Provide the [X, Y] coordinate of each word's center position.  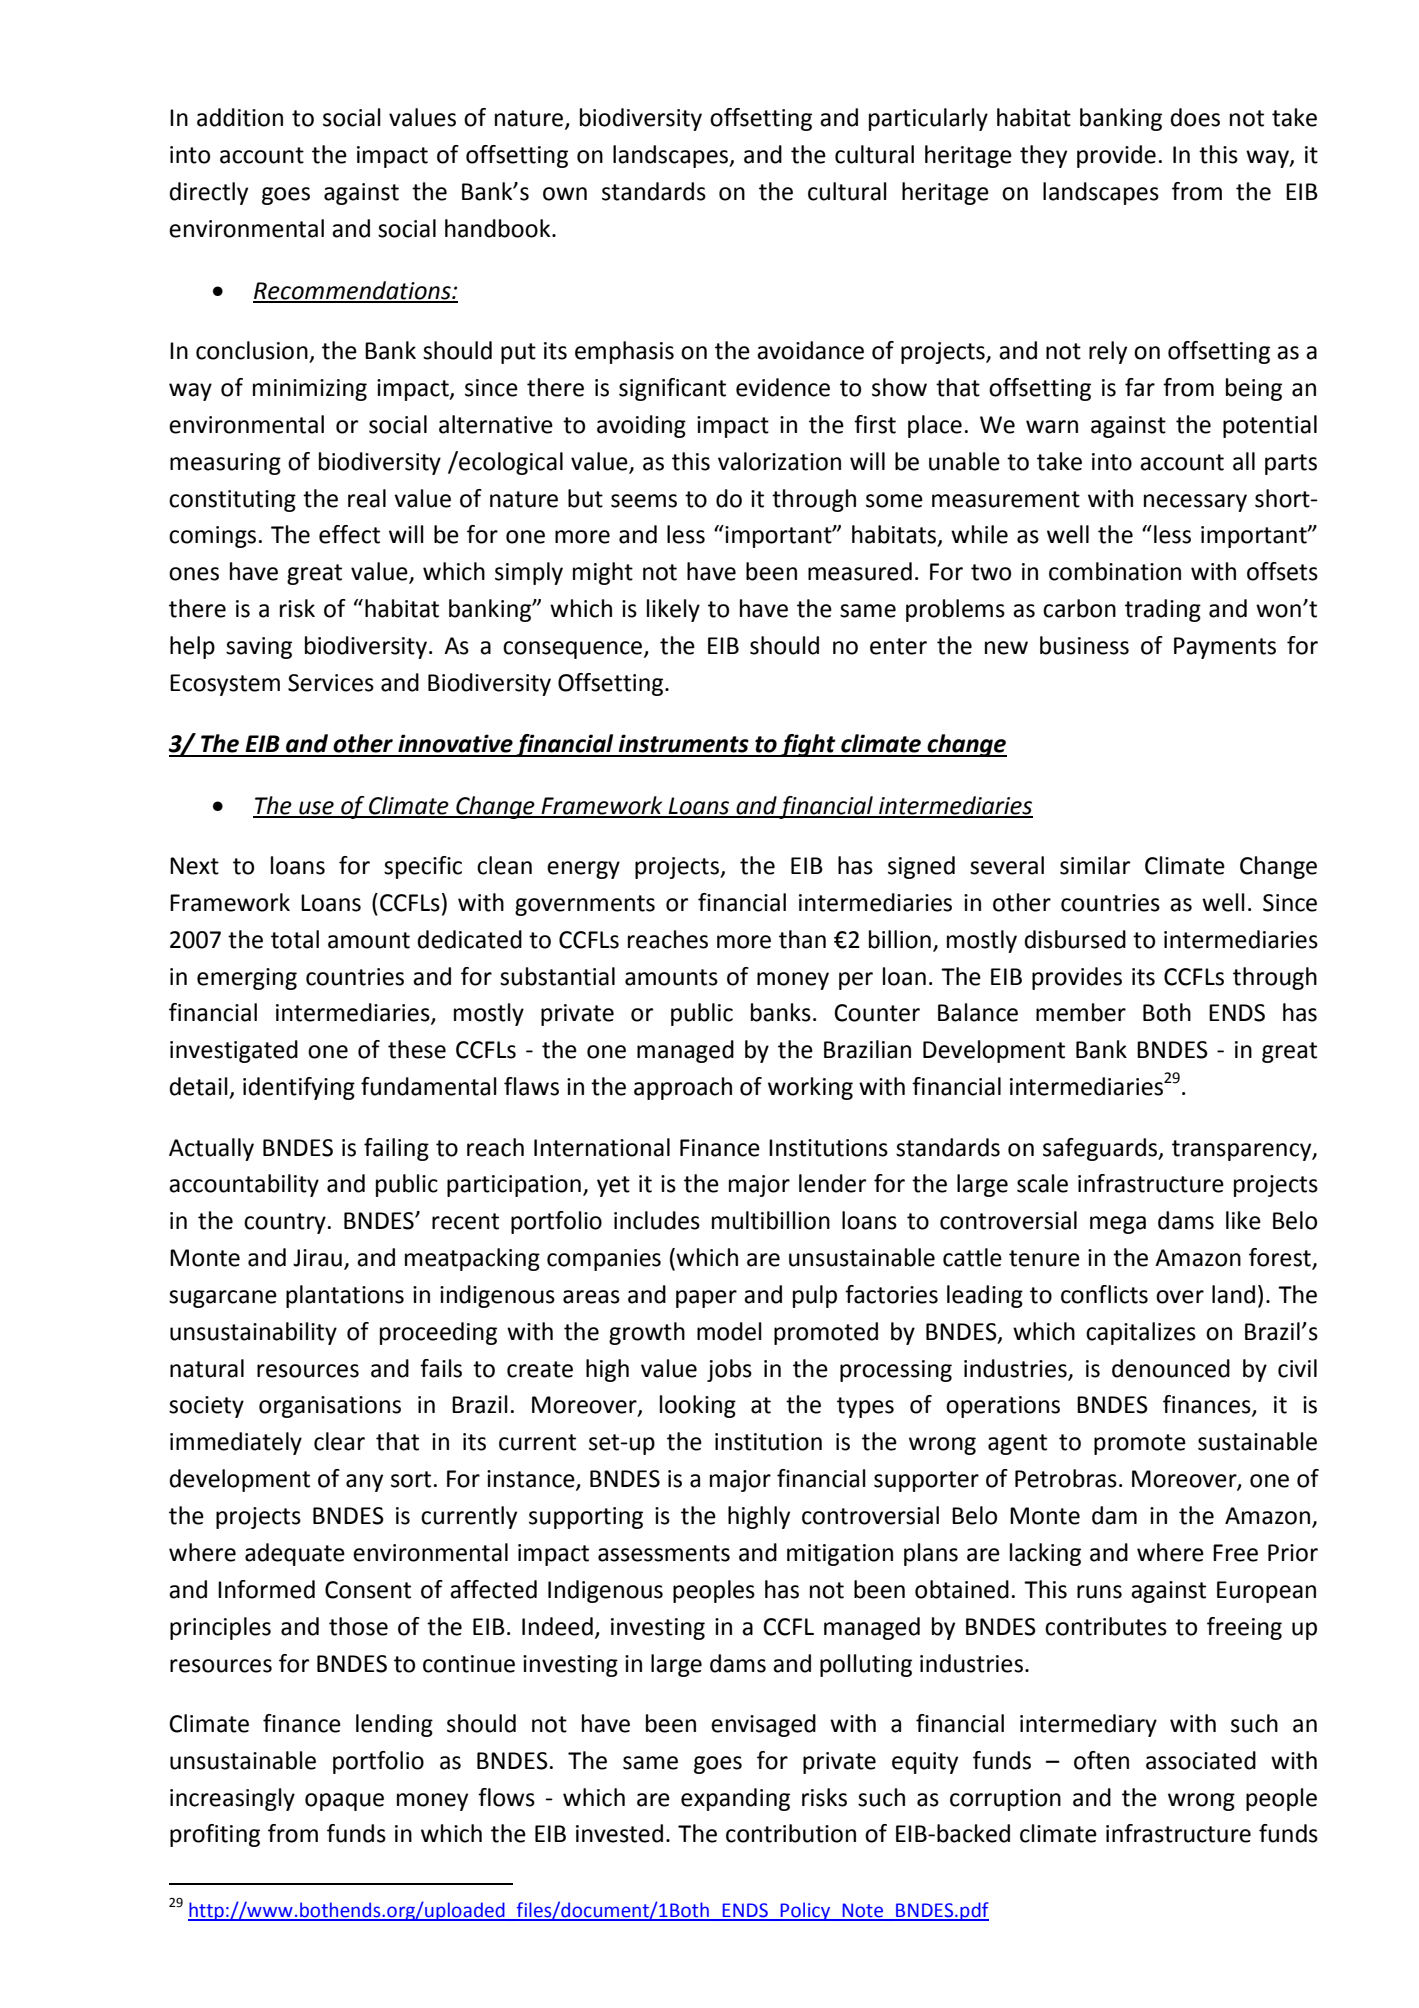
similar [1095, 865]
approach [683, 1088]
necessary [1195, 503]
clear [339, 1441]
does [1195, 117]
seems [644, 501]
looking [698, 1406]
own [565, 194]
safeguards [1101, 1149]
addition [240, 117]
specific [423, 867]
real [367, 498]
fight [808, 745]
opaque [344, 1802]
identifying [299, 1088]
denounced [1171, 1368]
